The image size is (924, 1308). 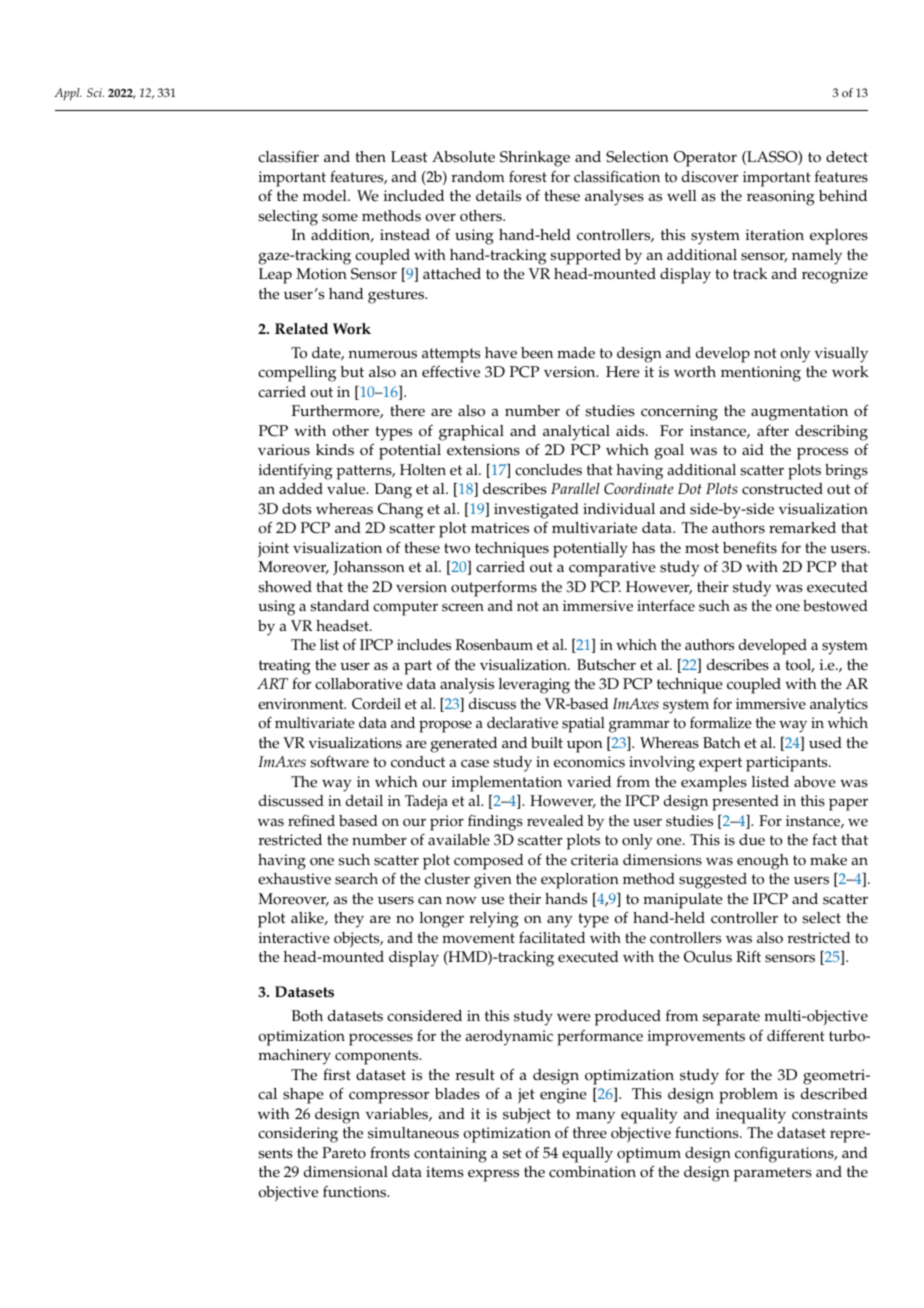 I want to click on Pareto, so click(x=344, y=1153).
